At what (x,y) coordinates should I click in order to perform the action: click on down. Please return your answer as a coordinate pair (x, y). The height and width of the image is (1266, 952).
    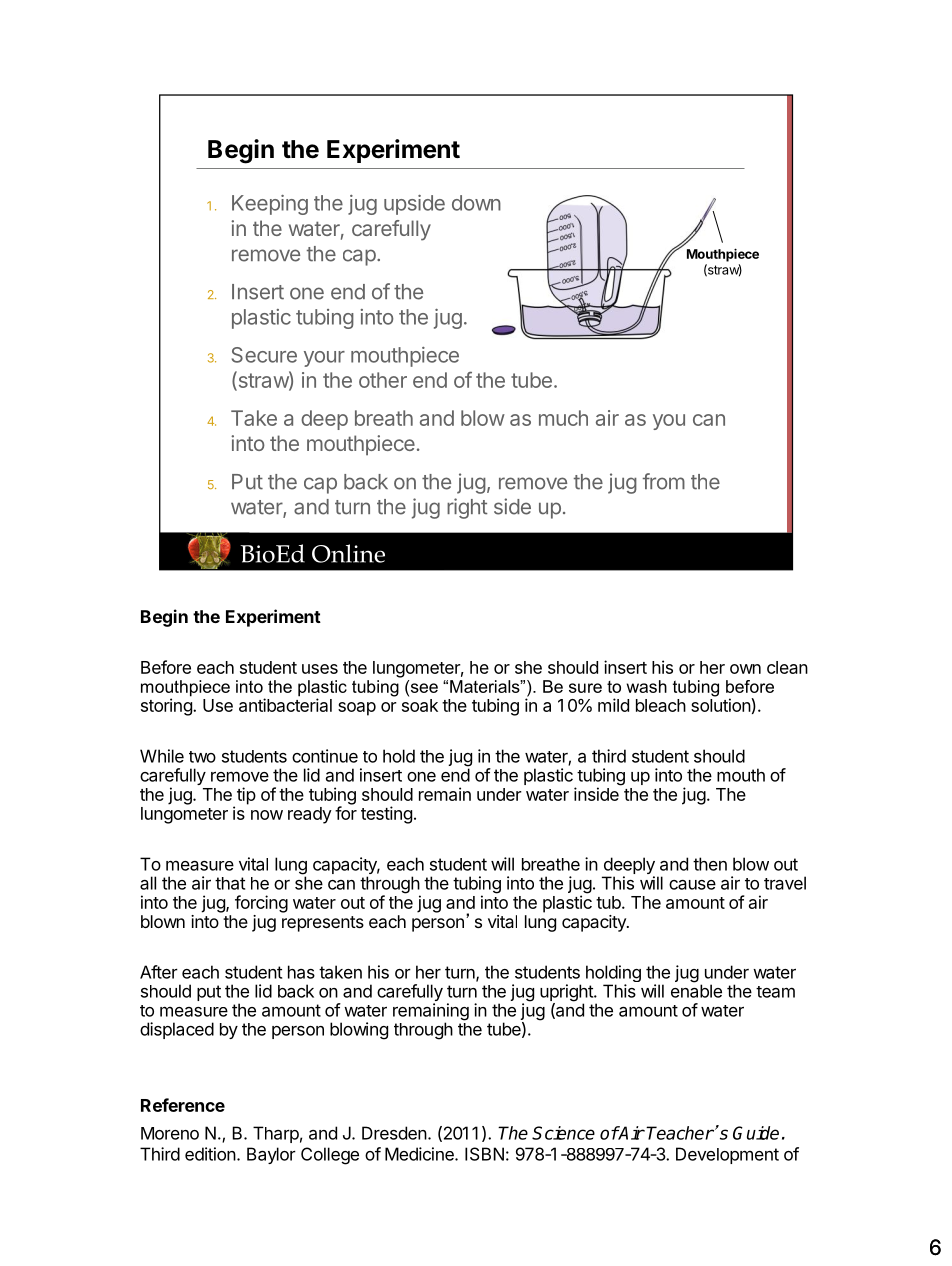
    Looking at the image, I should click on (476, 203).
